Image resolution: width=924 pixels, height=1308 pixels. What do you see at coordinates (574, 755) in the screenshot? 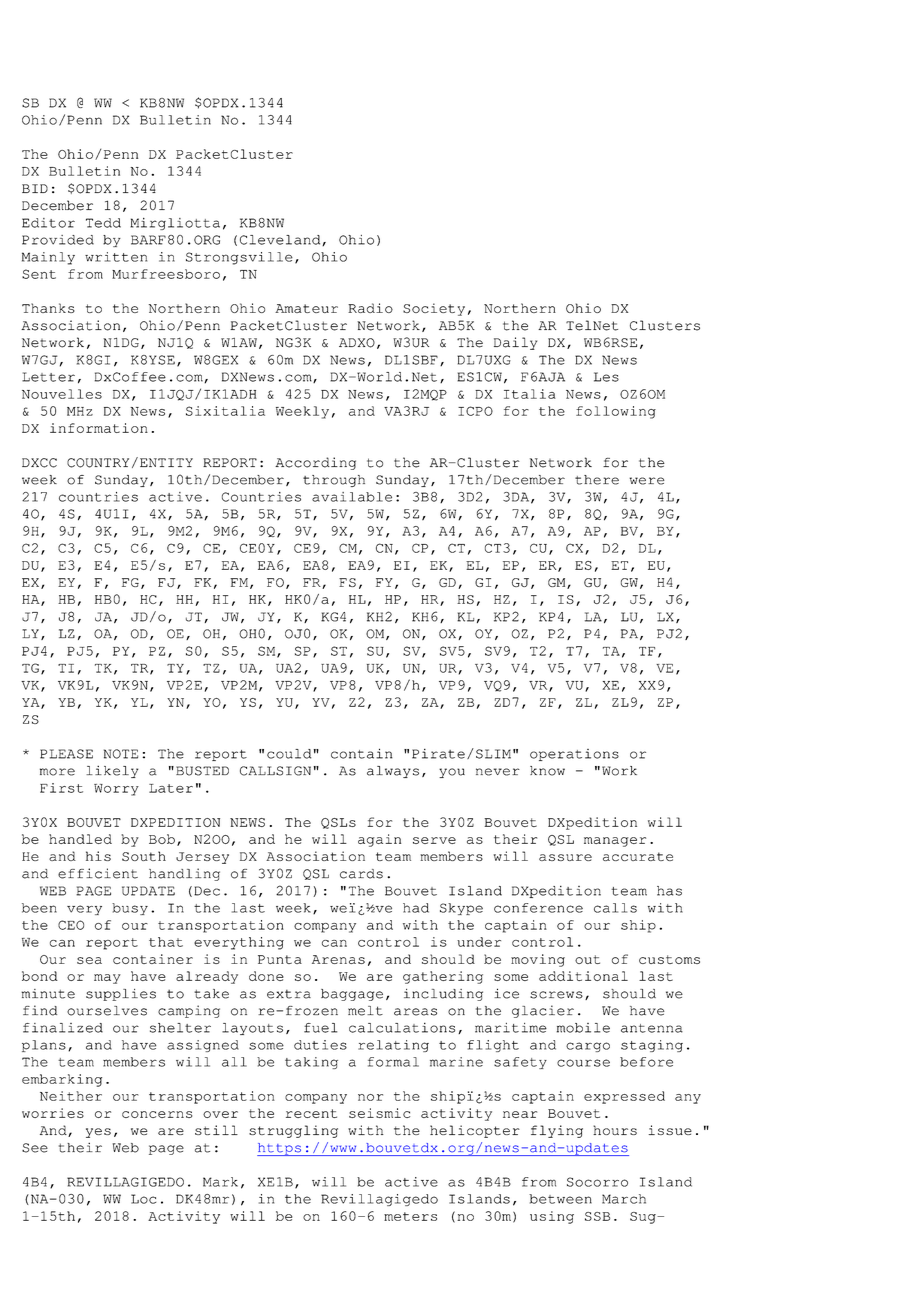
I see `operations` at bounding box center [574, 755].
